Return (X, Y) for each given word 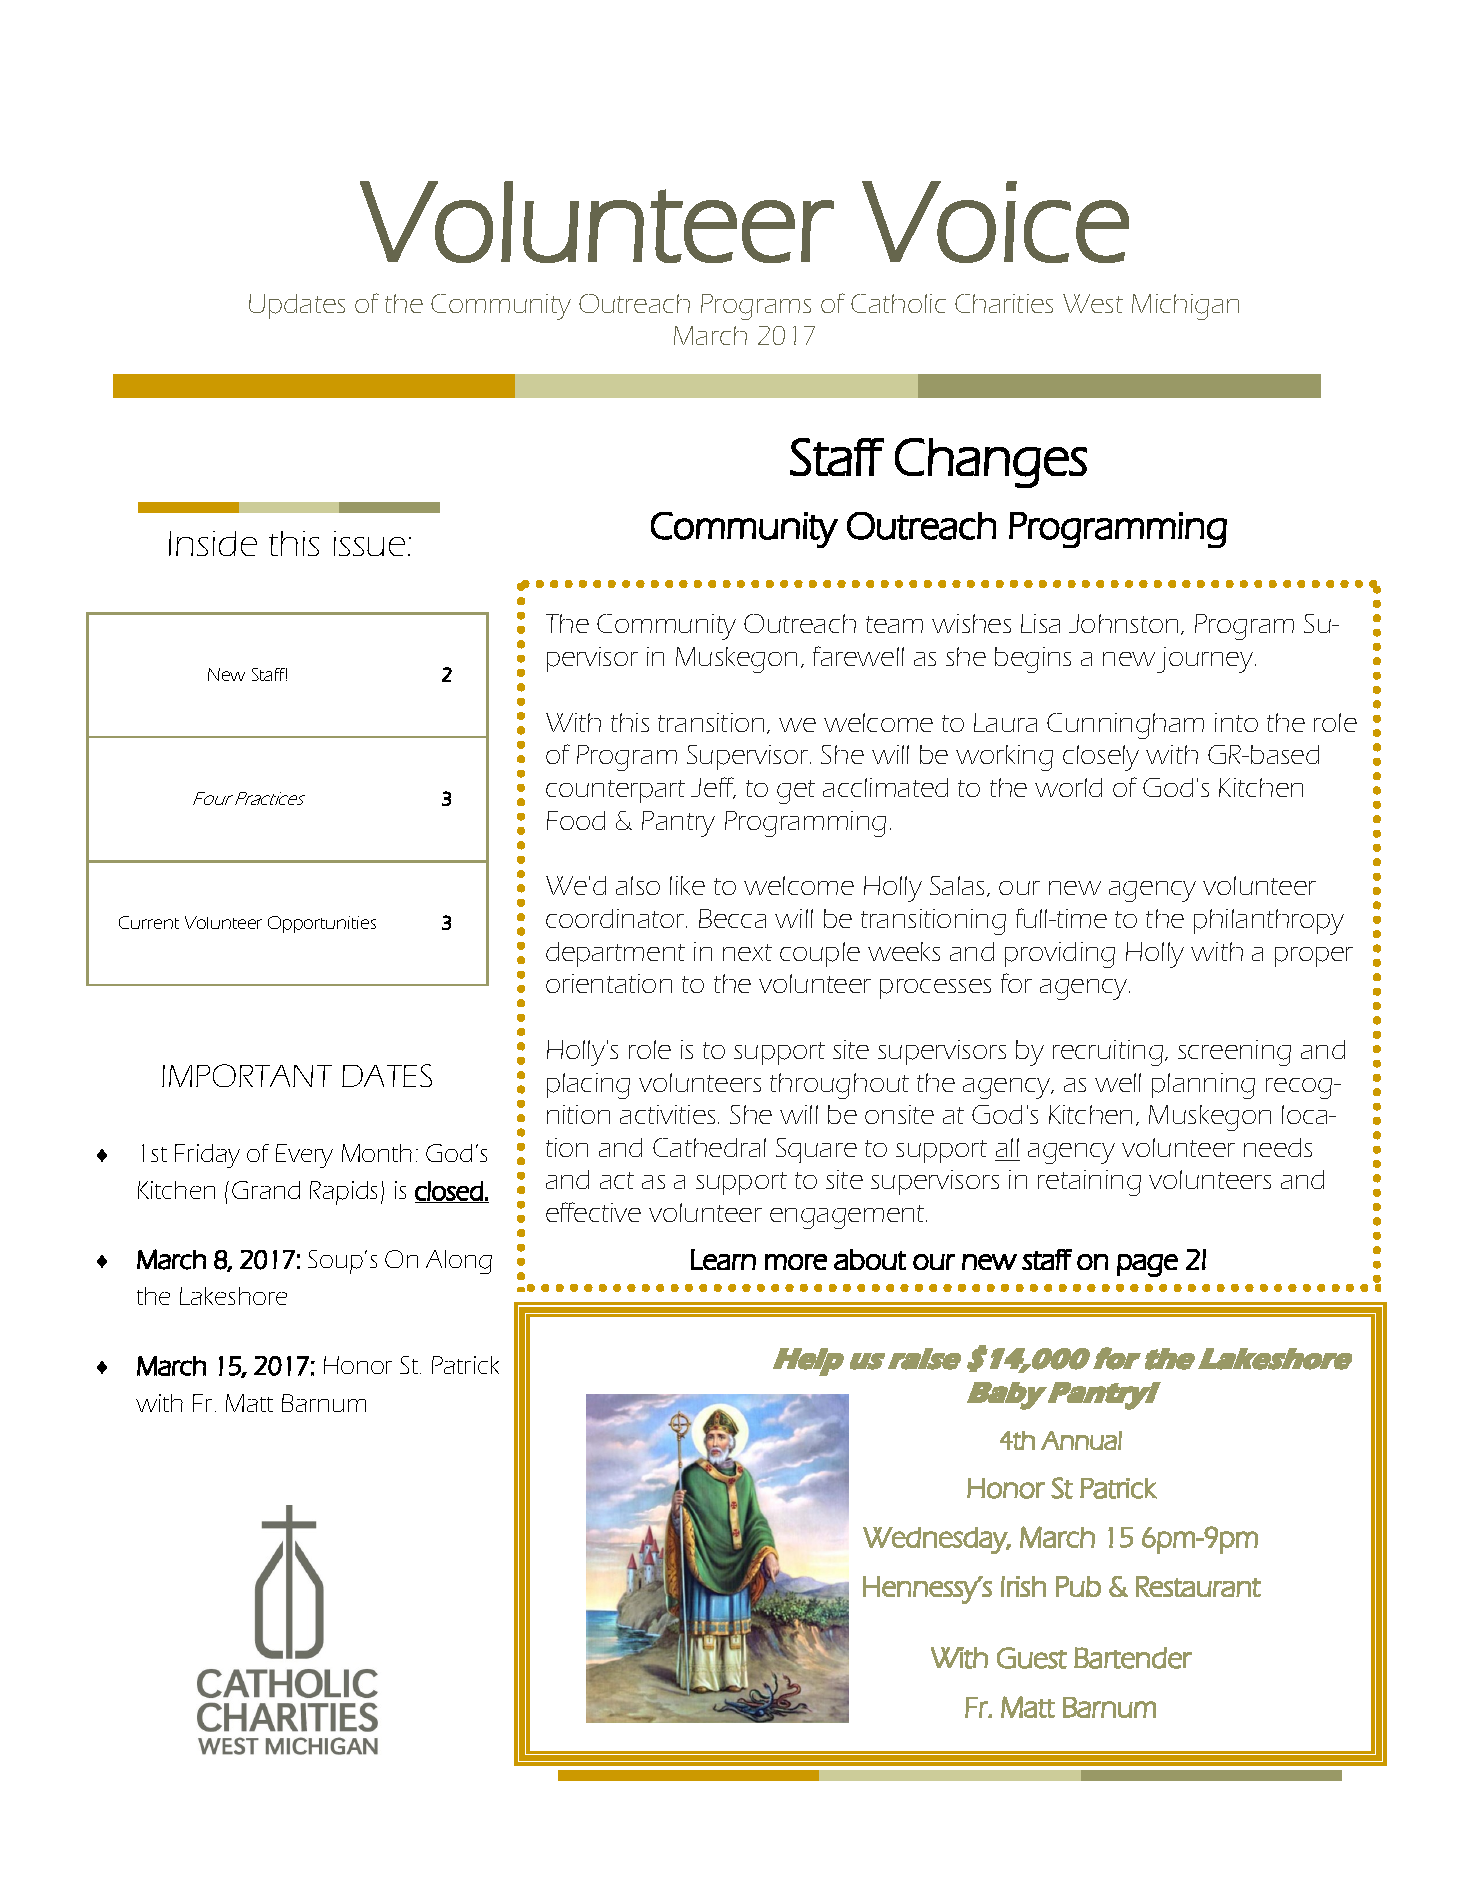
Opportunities (322, 924)
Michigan (1185, 307)
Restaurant (1198, 1586)
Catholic (898, 303)
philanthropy (1269, 922)
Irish (1023, 1586)
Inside (213, 543)
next (747, 952)
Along (459, 1262)
